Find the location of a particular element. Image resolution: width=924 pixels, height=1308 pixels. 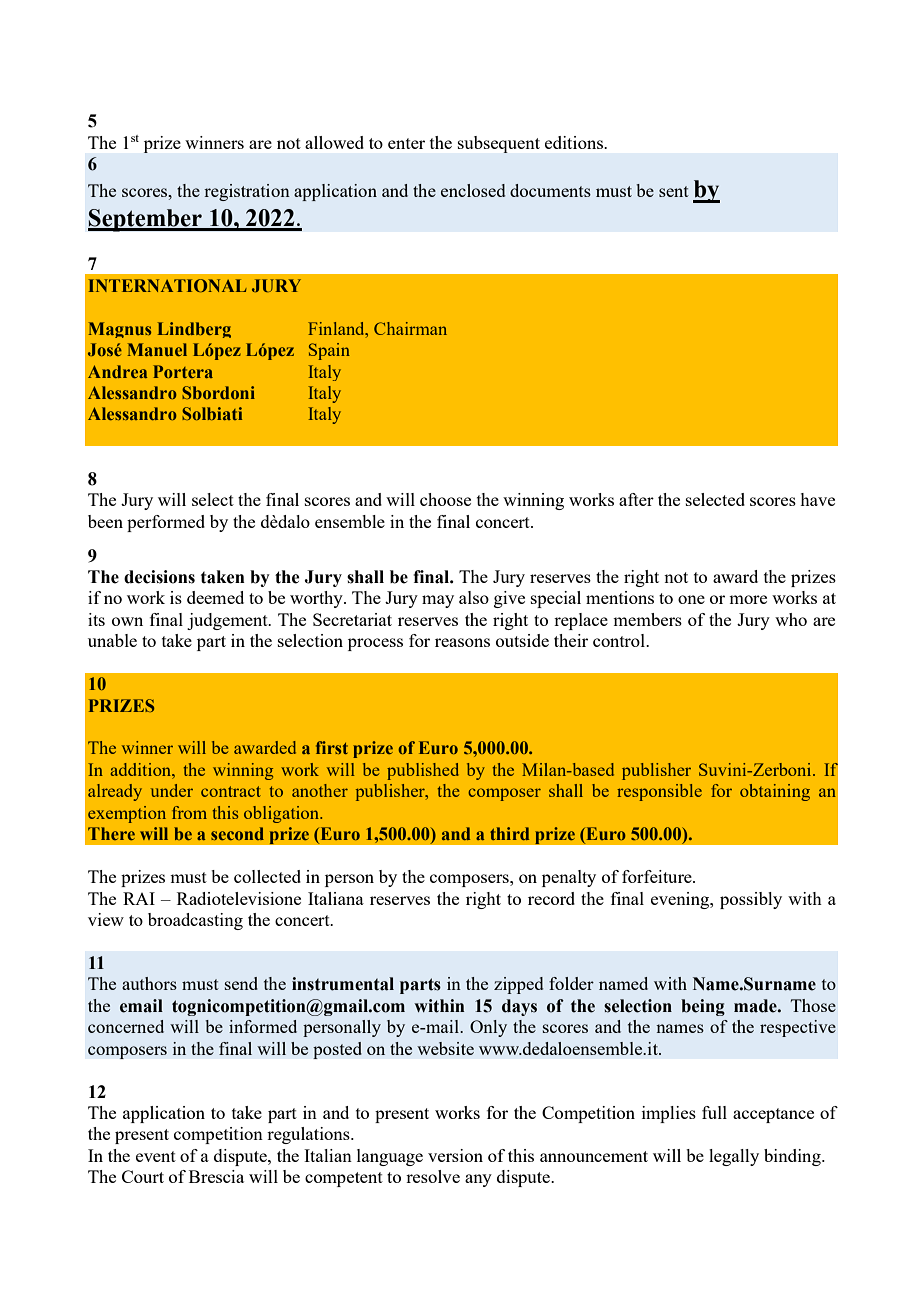

have is located at coordinates (817, 499).
